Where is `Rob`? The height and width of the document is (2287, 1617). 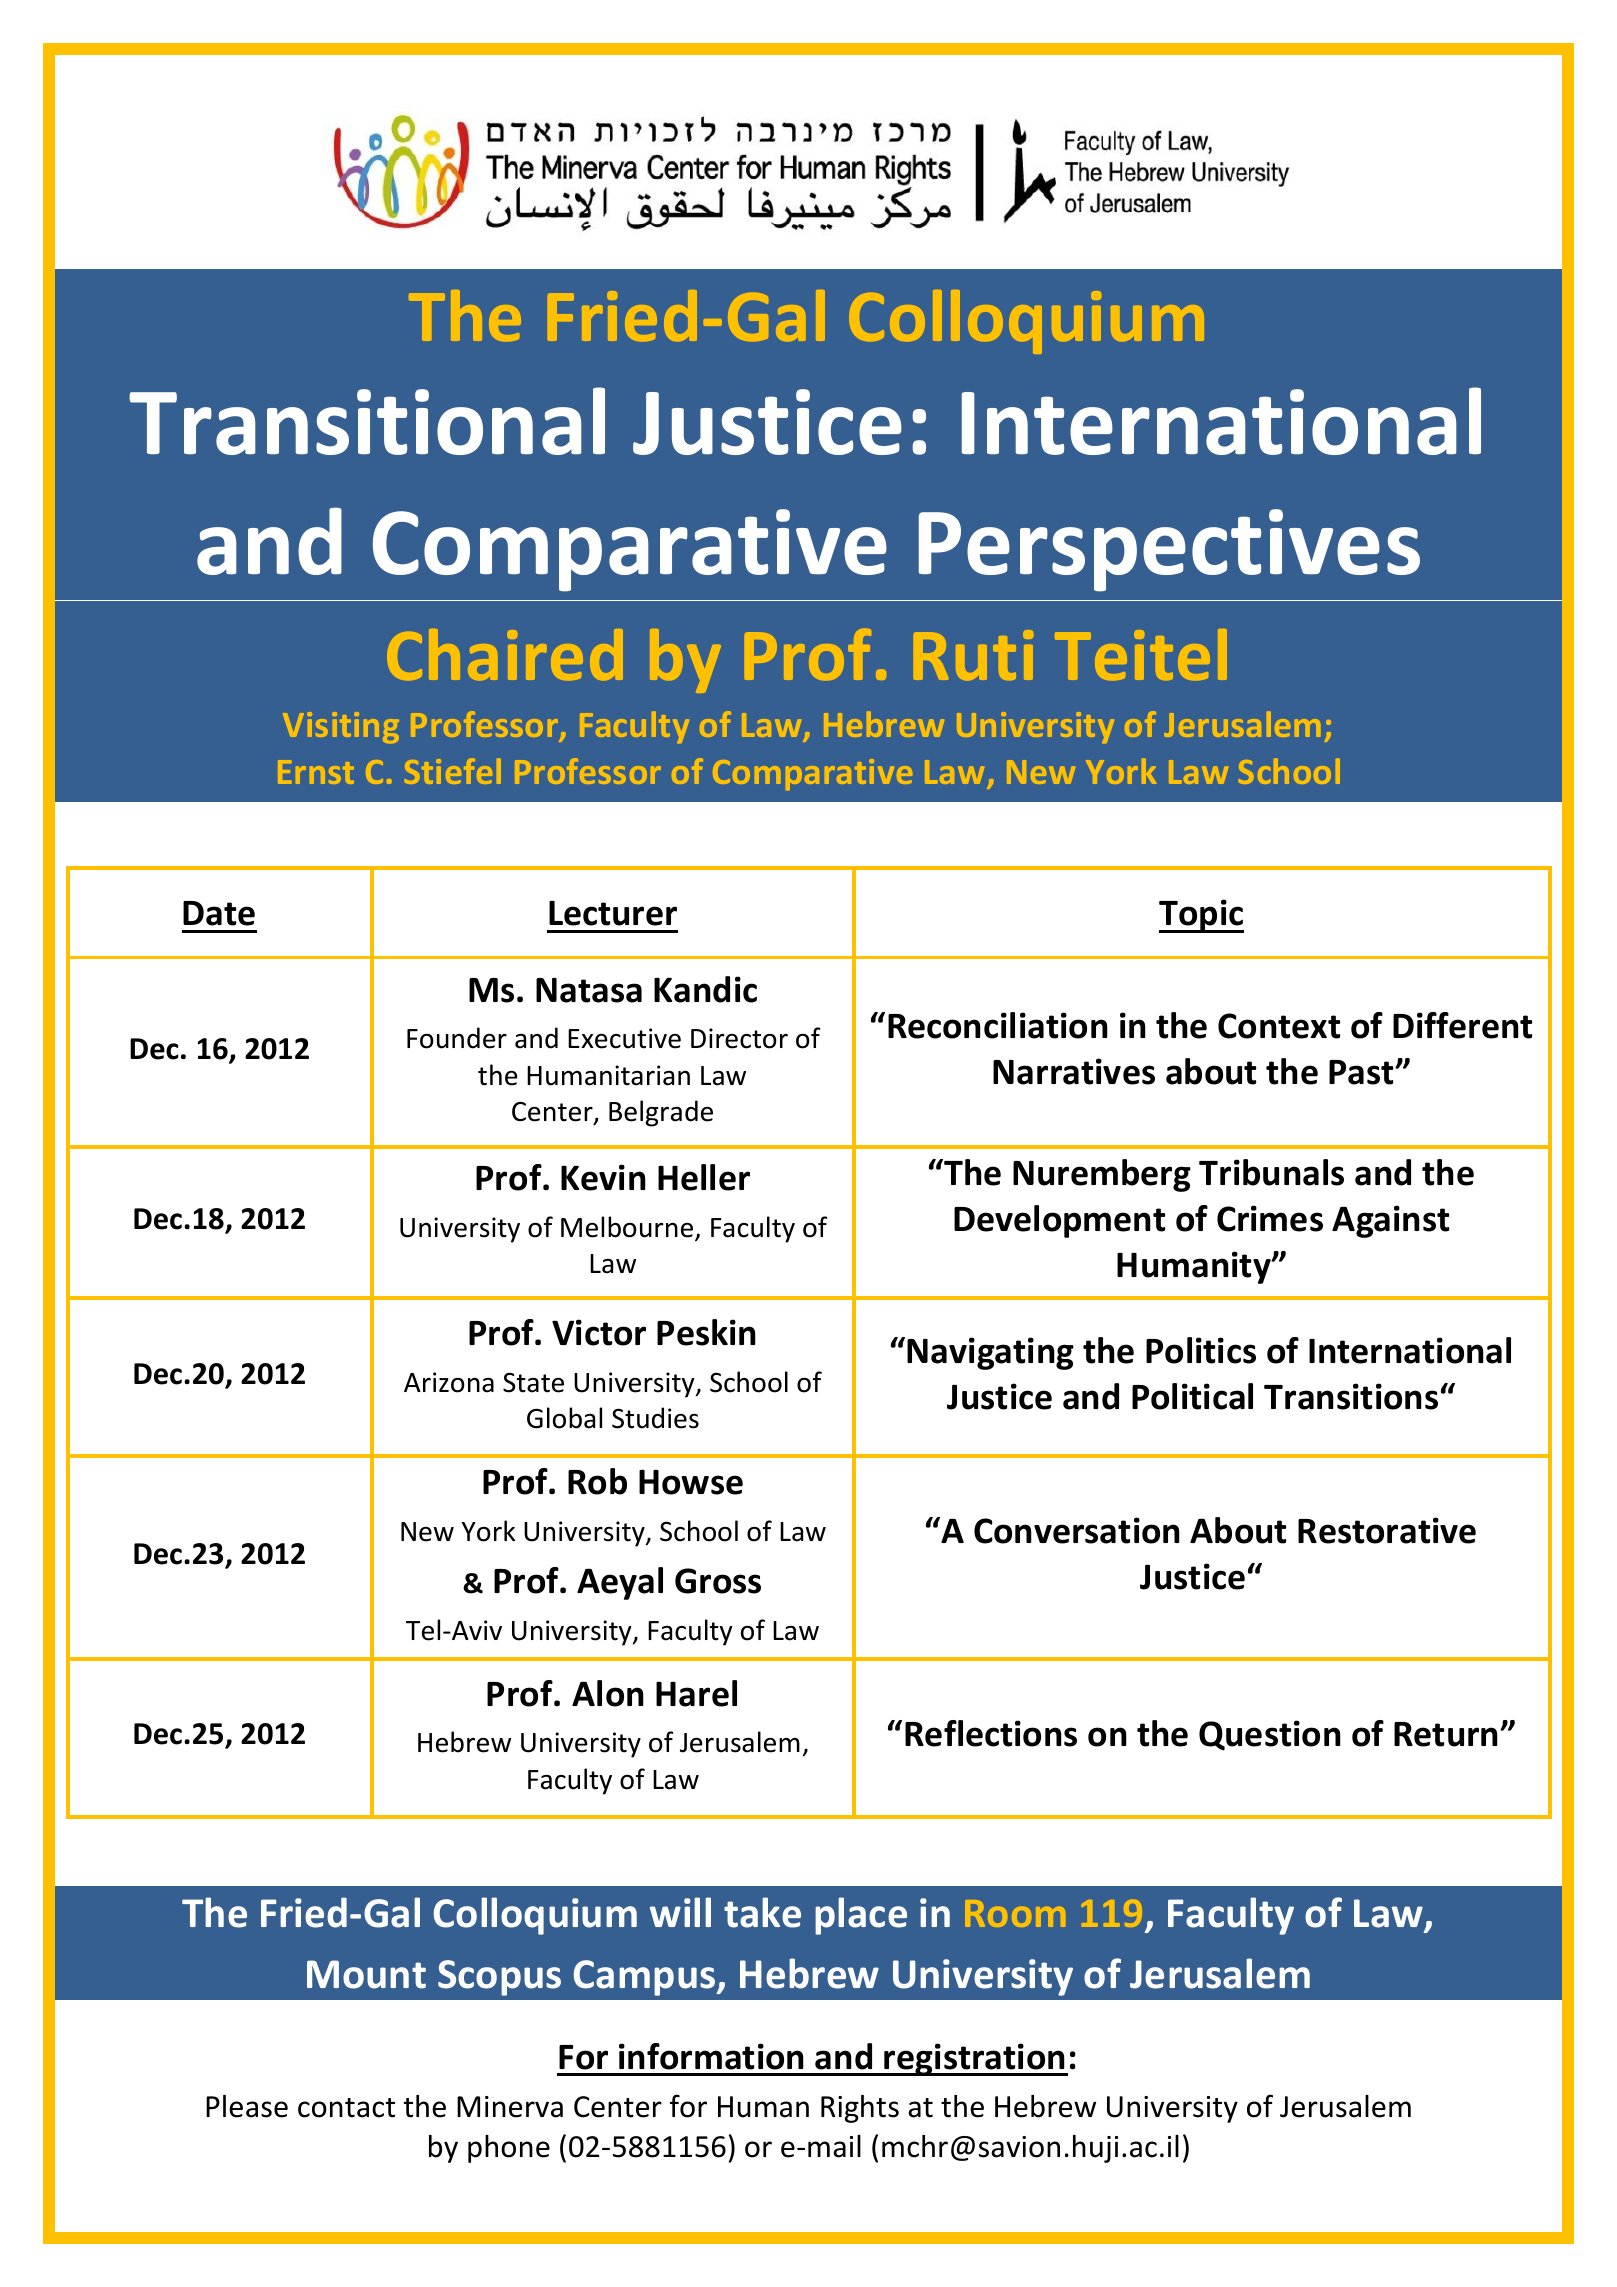
Rob is located at coordinates (597, 1481).
